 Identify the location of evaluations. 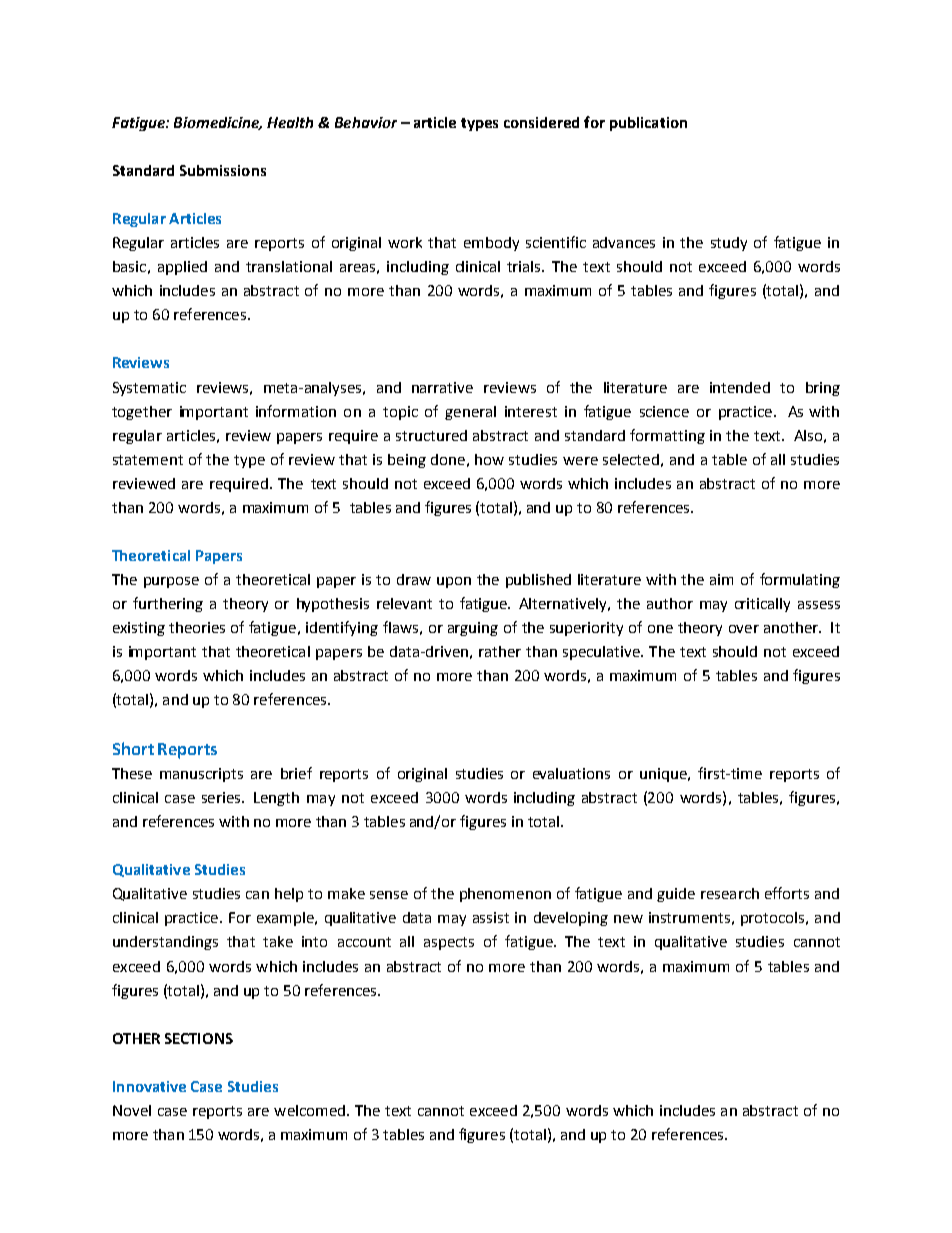
(571, 773).
